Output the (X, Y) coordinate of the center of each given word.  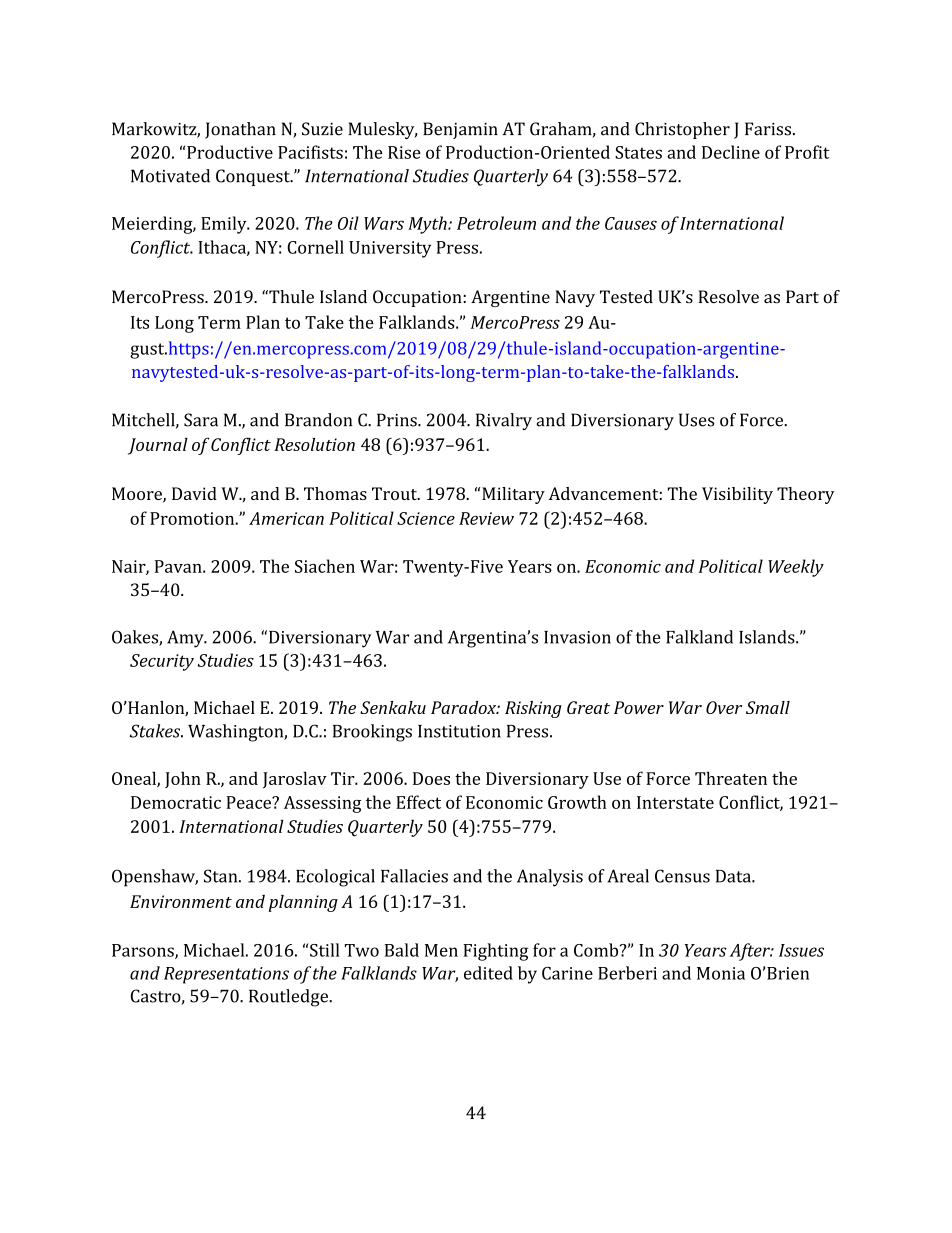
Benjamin (460, 130)
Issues (801, 950)
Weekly (796, 568)
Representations (226, 975)
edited (488, 973)
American (286, 518)
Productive (230, 152)
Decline (731, 152)
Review (486, 518)
